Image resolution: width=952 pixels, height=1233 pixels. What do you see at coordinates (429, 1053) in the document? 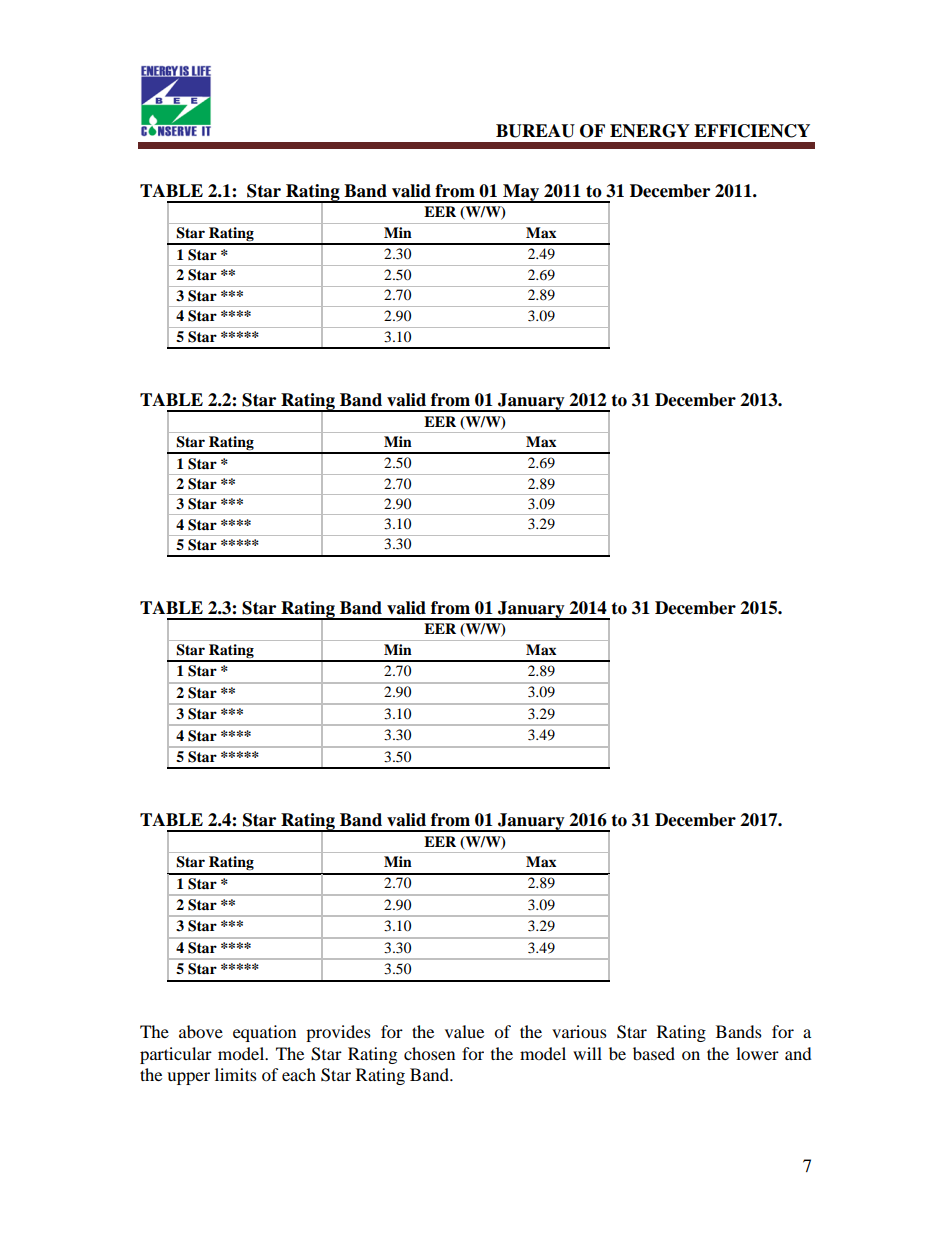
I see `chosen` at bounding box center [429, 1053].
